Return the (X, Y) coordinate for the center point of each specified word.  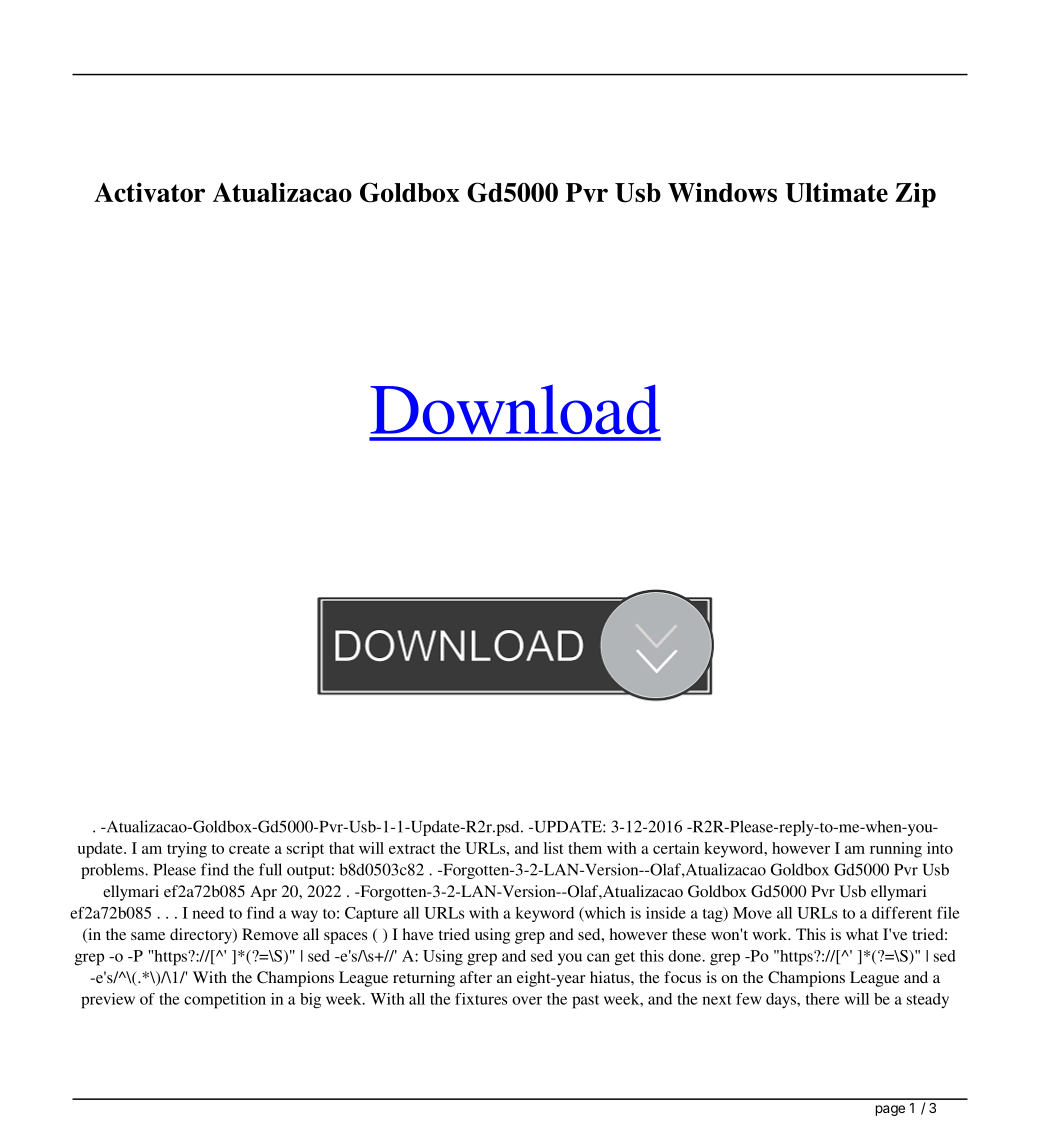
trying (187, 850)
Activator (149, 192)
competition (225, 1001)
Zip (915, 195)
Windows (722, 192)
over (527, 1000)
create (249, 849)
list (553, 848)
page (890, 1110)
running (896, 850)
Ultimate (836, 192)
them (585, 848)
